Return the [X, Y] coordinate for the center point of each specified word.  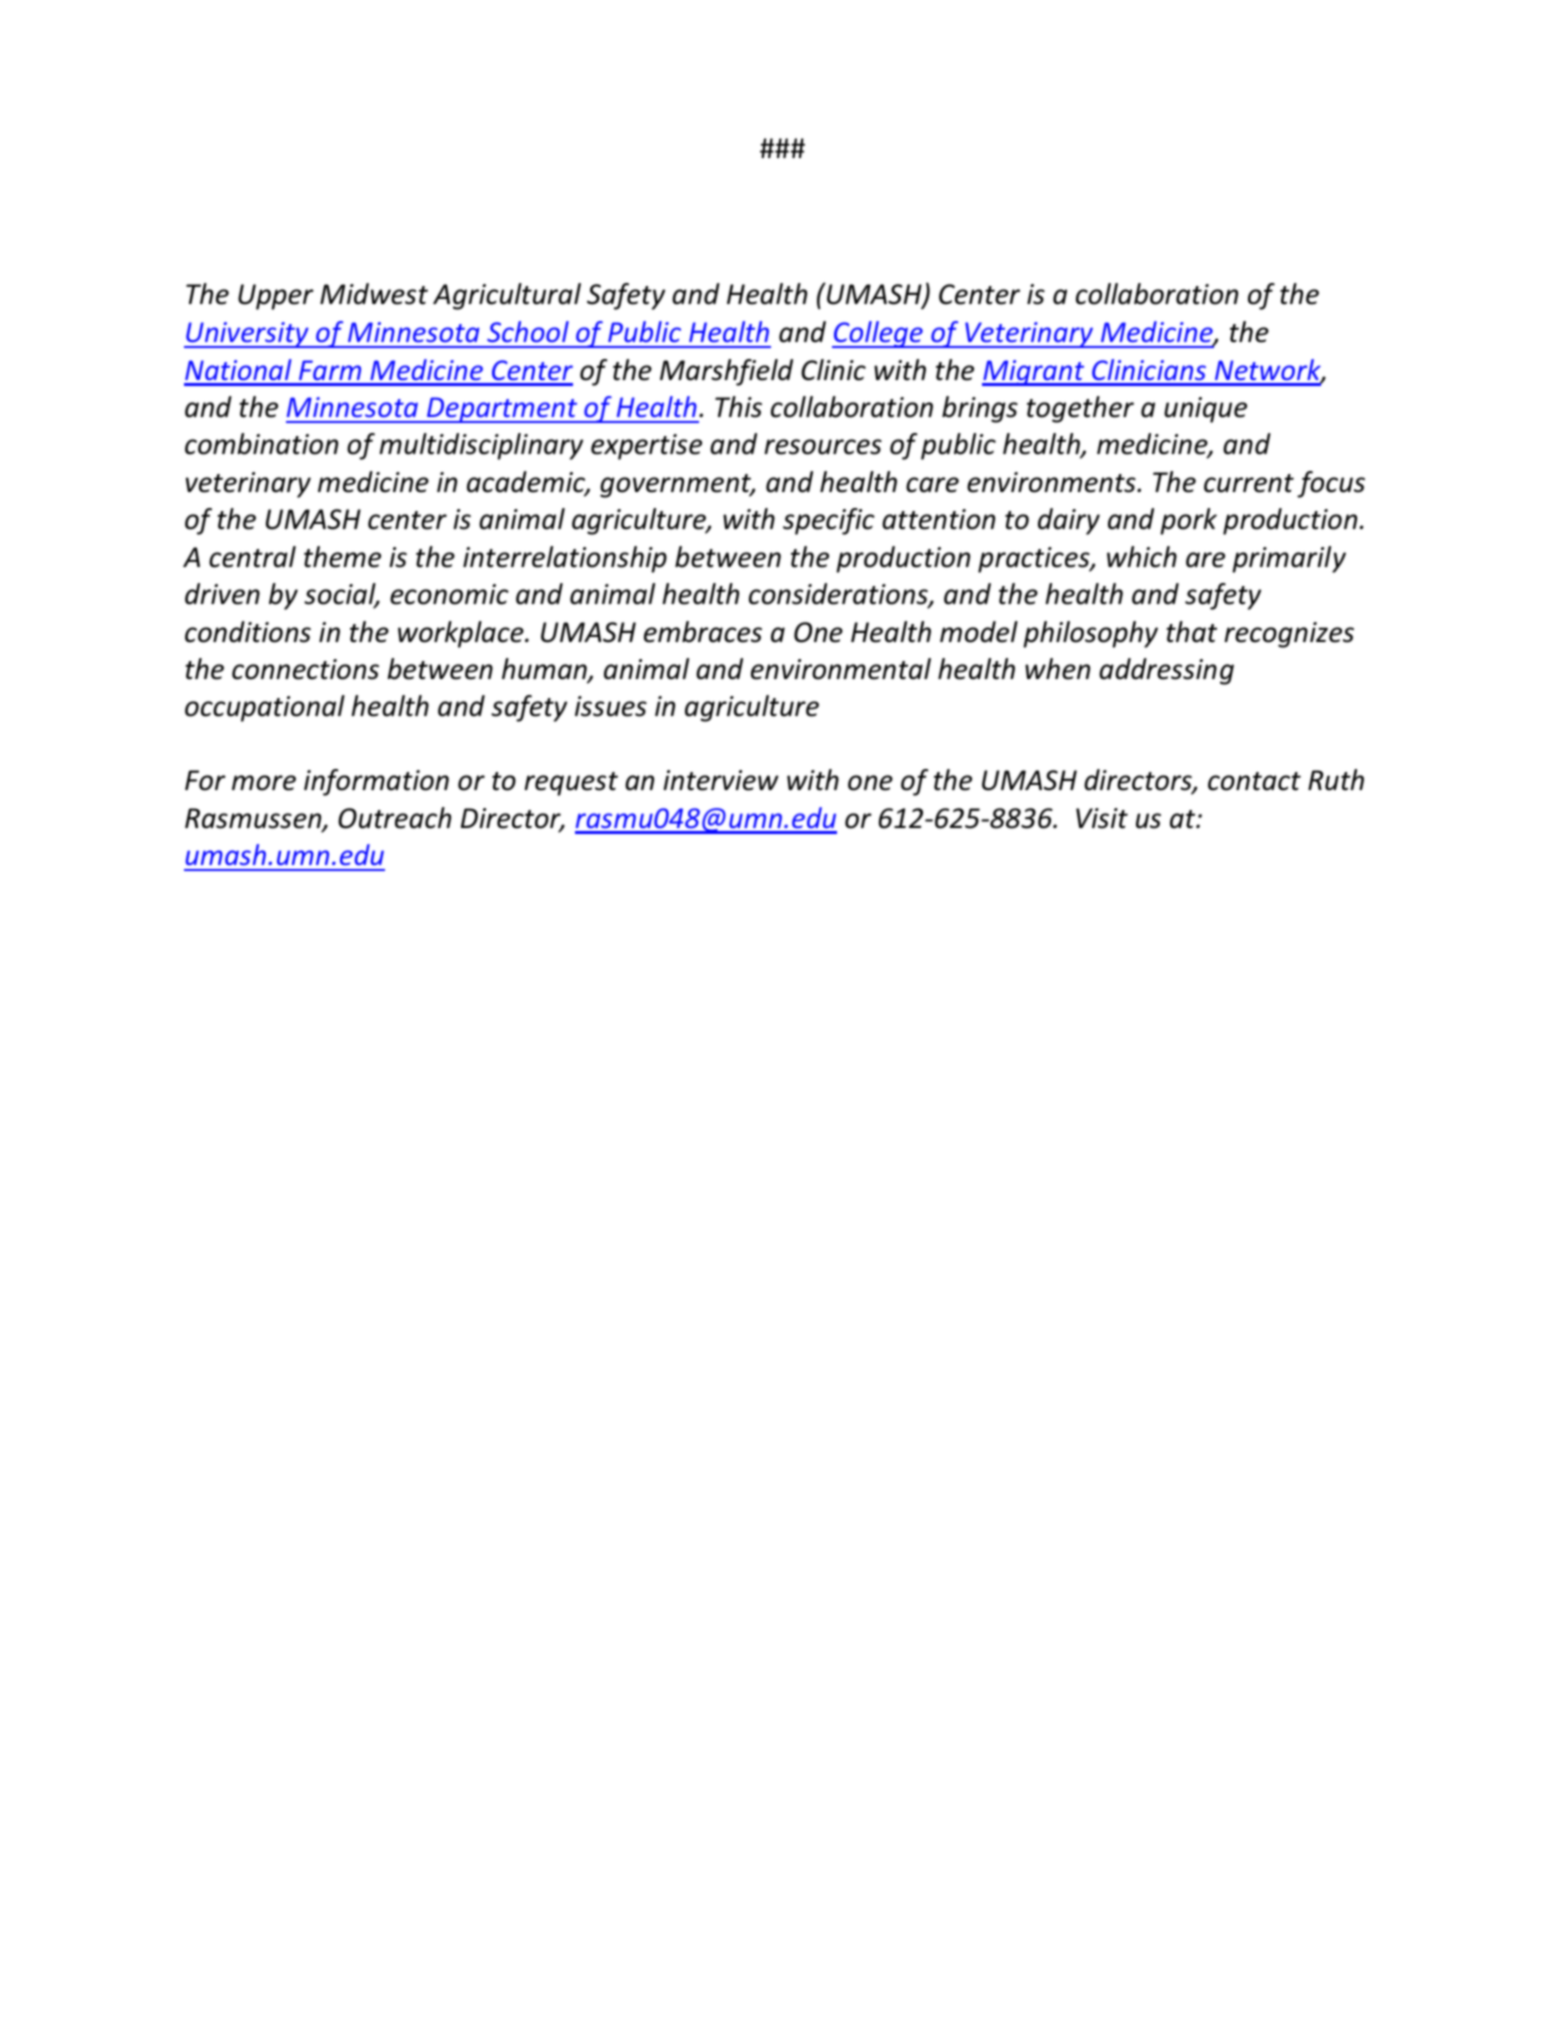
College [878, 334]
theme [342, 557]
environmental [841, 669]
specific [829, 521]
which [1142, 557]
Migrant [1034, 373]
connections [305, 669]
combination [261, 444]
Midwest [374, 294]
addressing [1166, 671]
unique [1205, 410]
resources [823, 447]
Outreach [394, 818]
